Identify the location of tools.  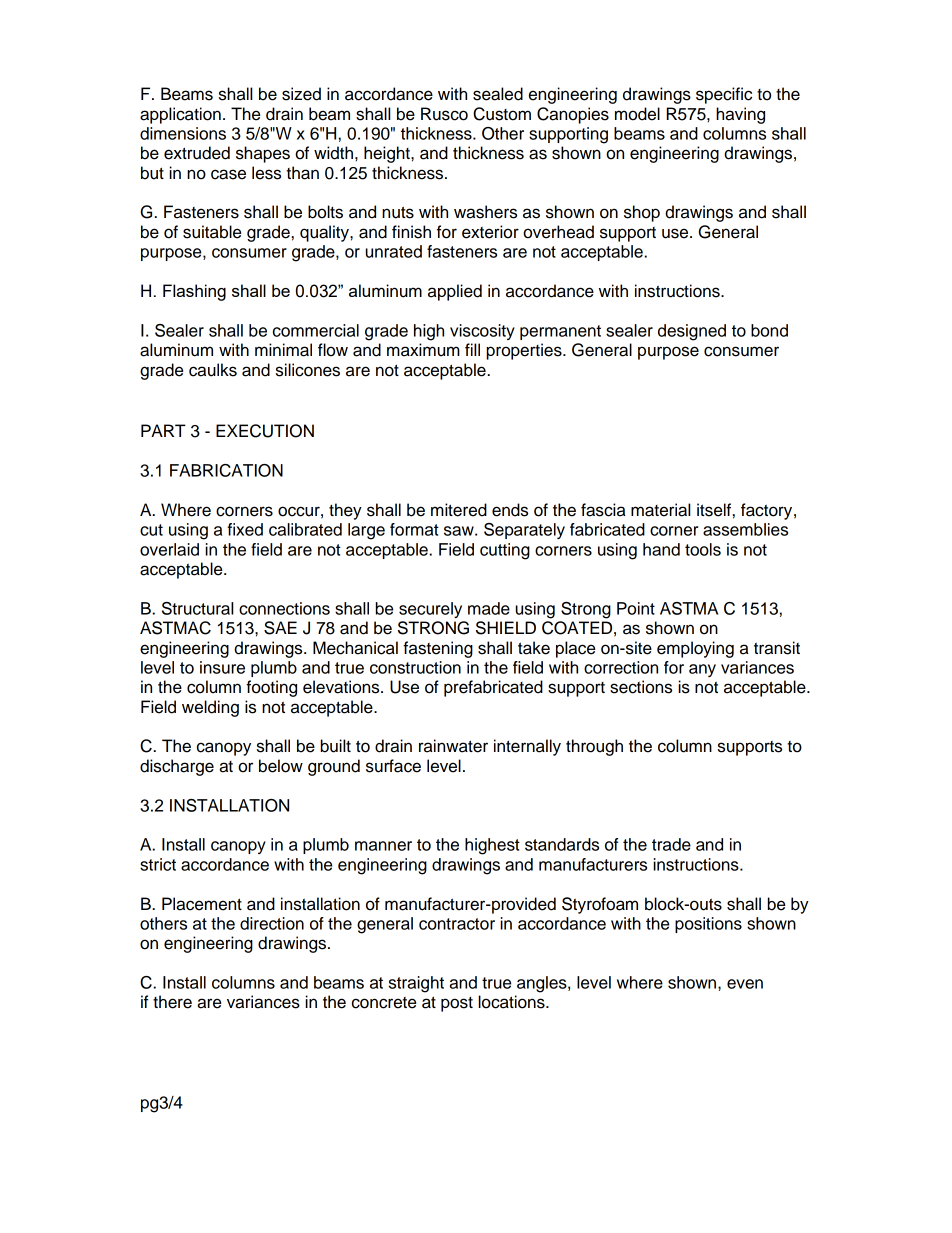
(703, 549).
